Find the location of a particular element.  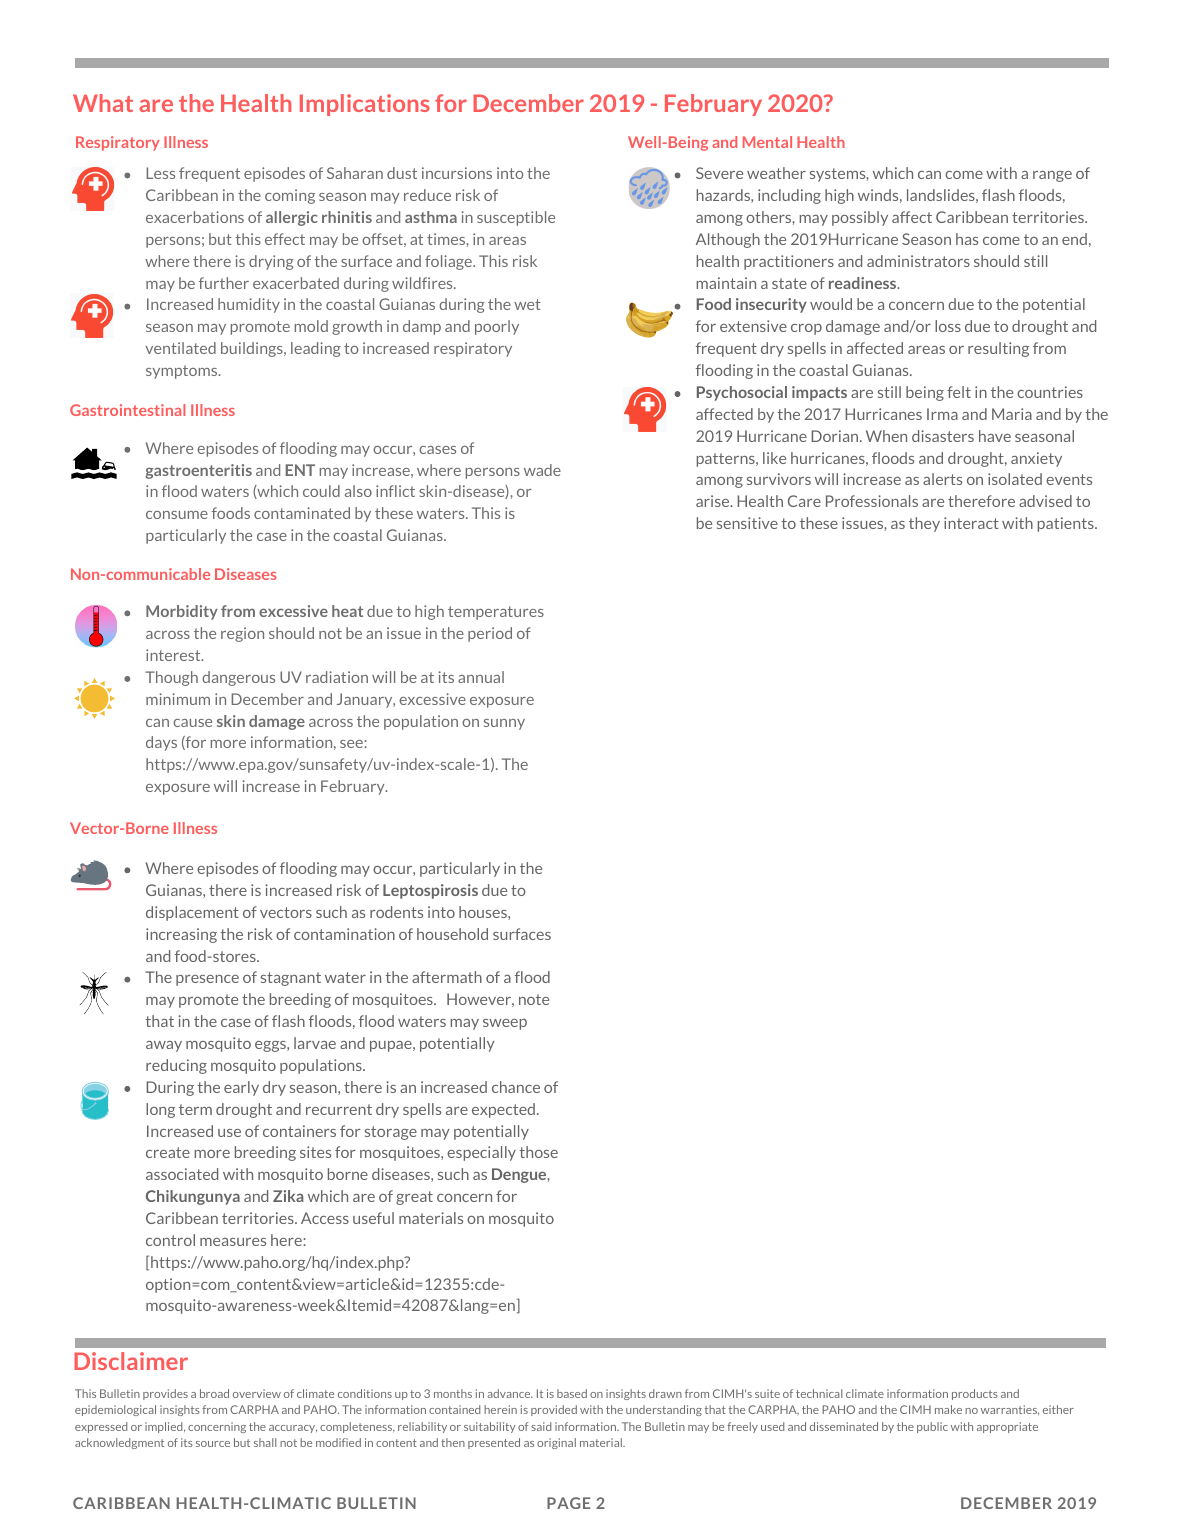

source is located at coordinates (213, 1444).
